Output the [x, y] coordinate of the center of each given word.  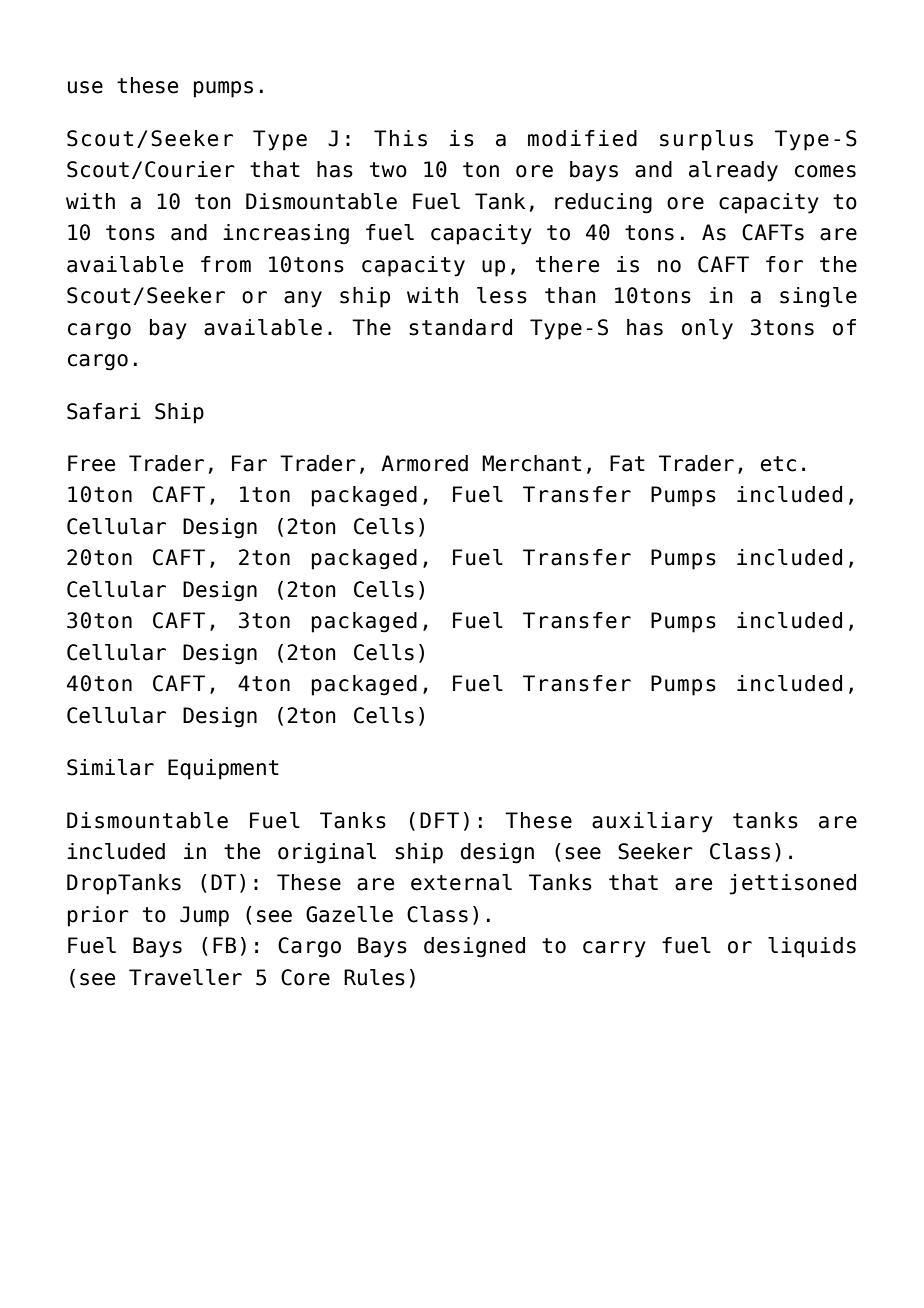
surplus [706, 140]
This [400, 138]
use [85, 87]
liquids [812, 947]
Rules [374, 977]
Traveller [185, 977]
